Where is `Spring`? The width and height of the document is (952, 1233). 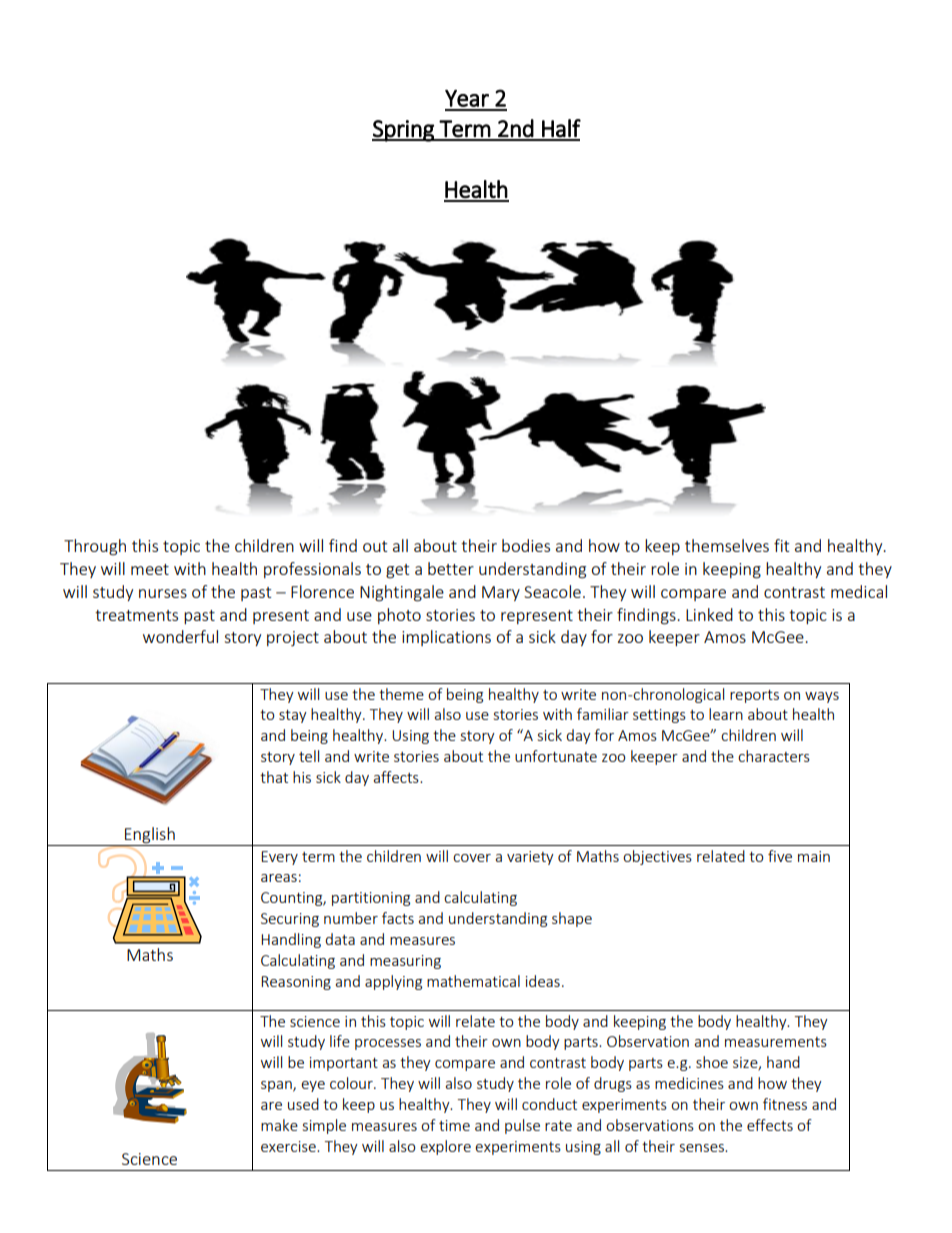
Spring is located at coordinates (404, 131).
